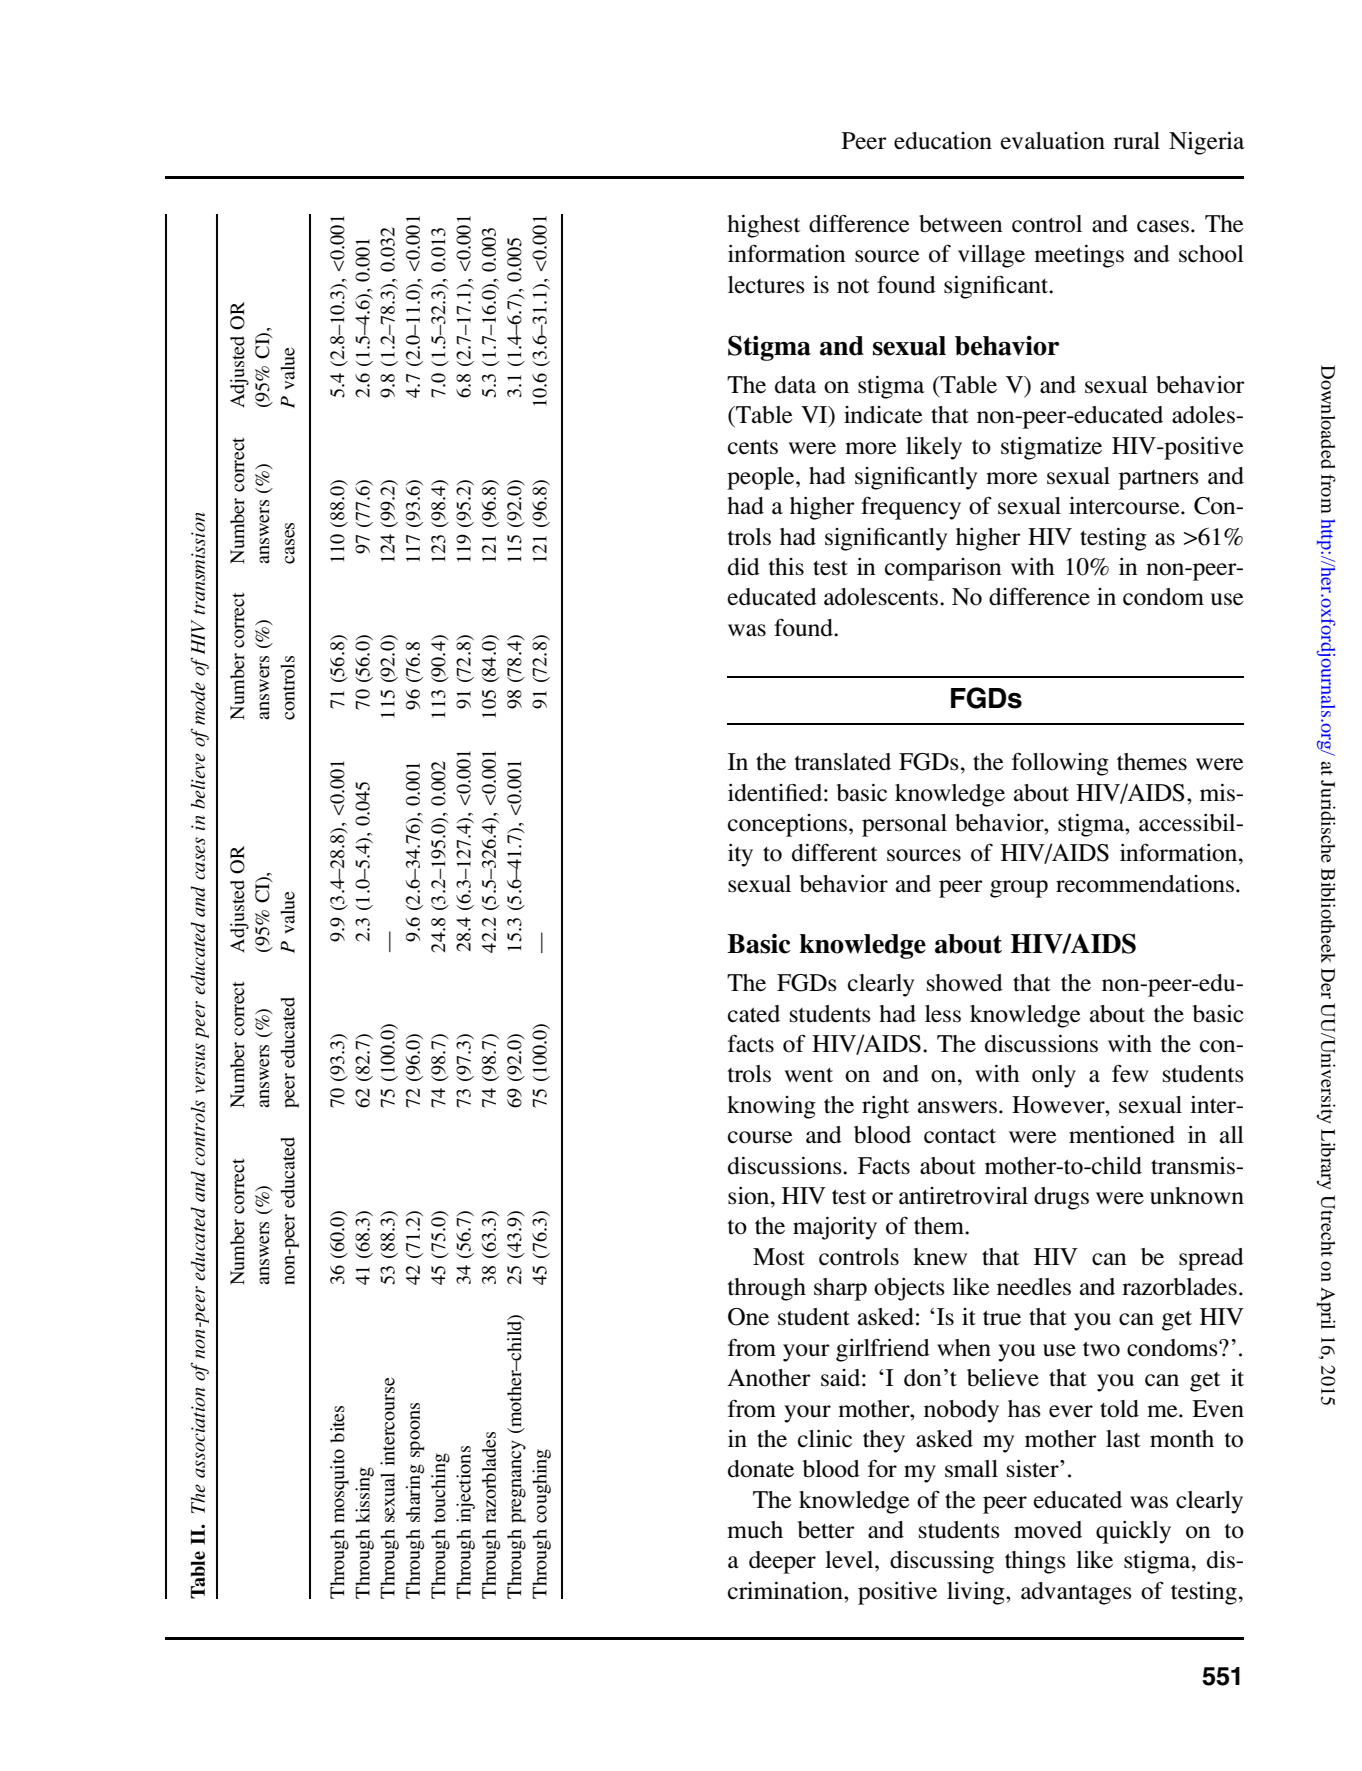  What do you see at coordinates (943, 569) in the document?
I see `comparison` at bounding box center [943, 569].
